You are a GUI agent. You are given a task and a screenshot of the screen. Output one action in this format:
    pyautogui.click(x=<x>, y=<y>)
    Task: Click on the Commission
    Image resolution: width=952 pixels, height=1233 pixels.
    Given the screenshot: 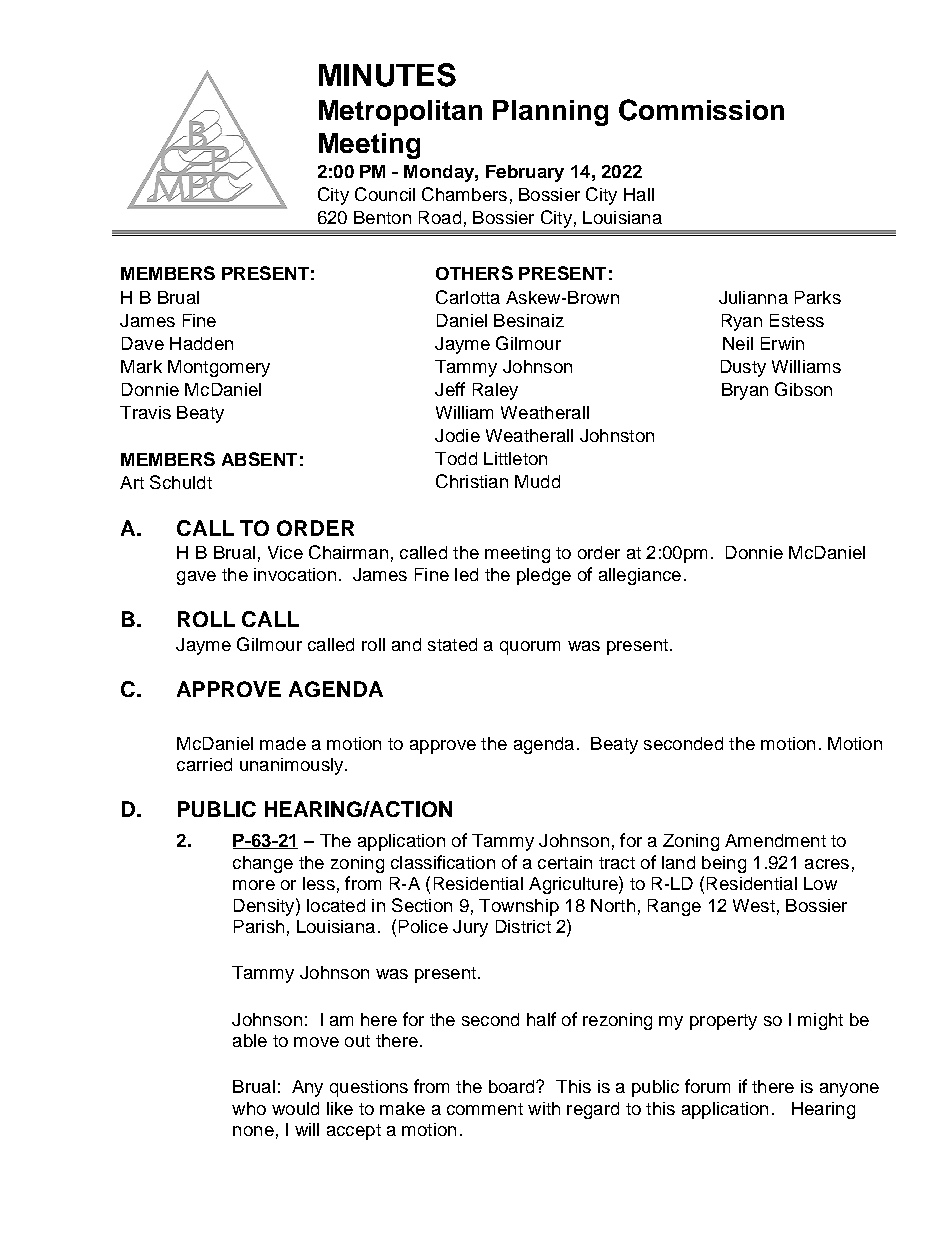 What is the action you would take?
    pyautogui.click(x=701, y=110)
